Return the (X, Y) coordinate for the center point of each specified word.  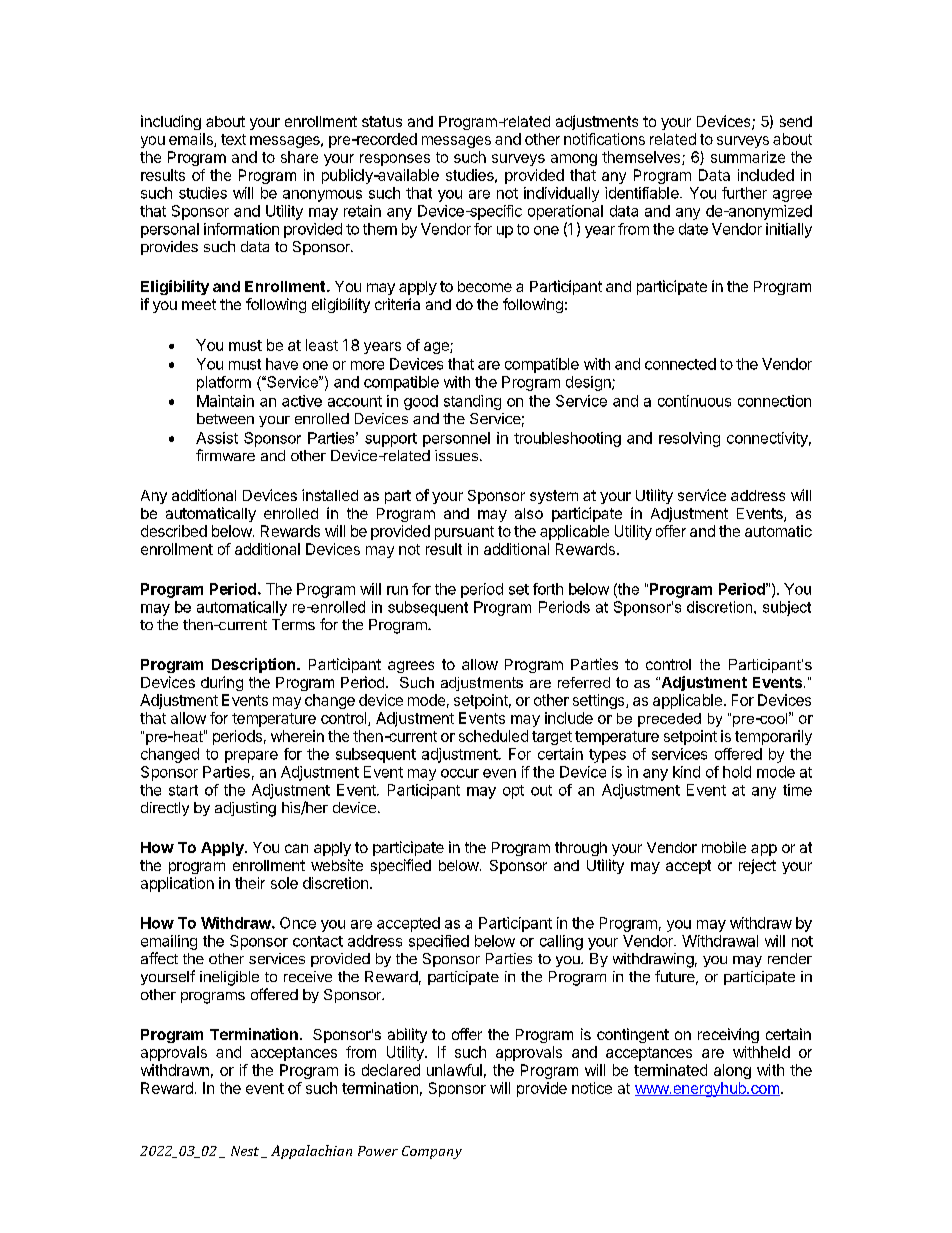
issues (456, 455)
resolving (689, 439)
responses (395, 160)
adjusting (245, 809)
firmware (225, 455)
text (233, 139)
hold (737, 772)
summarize (748, 157)
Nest (246, 1152)
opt (513, 792)
